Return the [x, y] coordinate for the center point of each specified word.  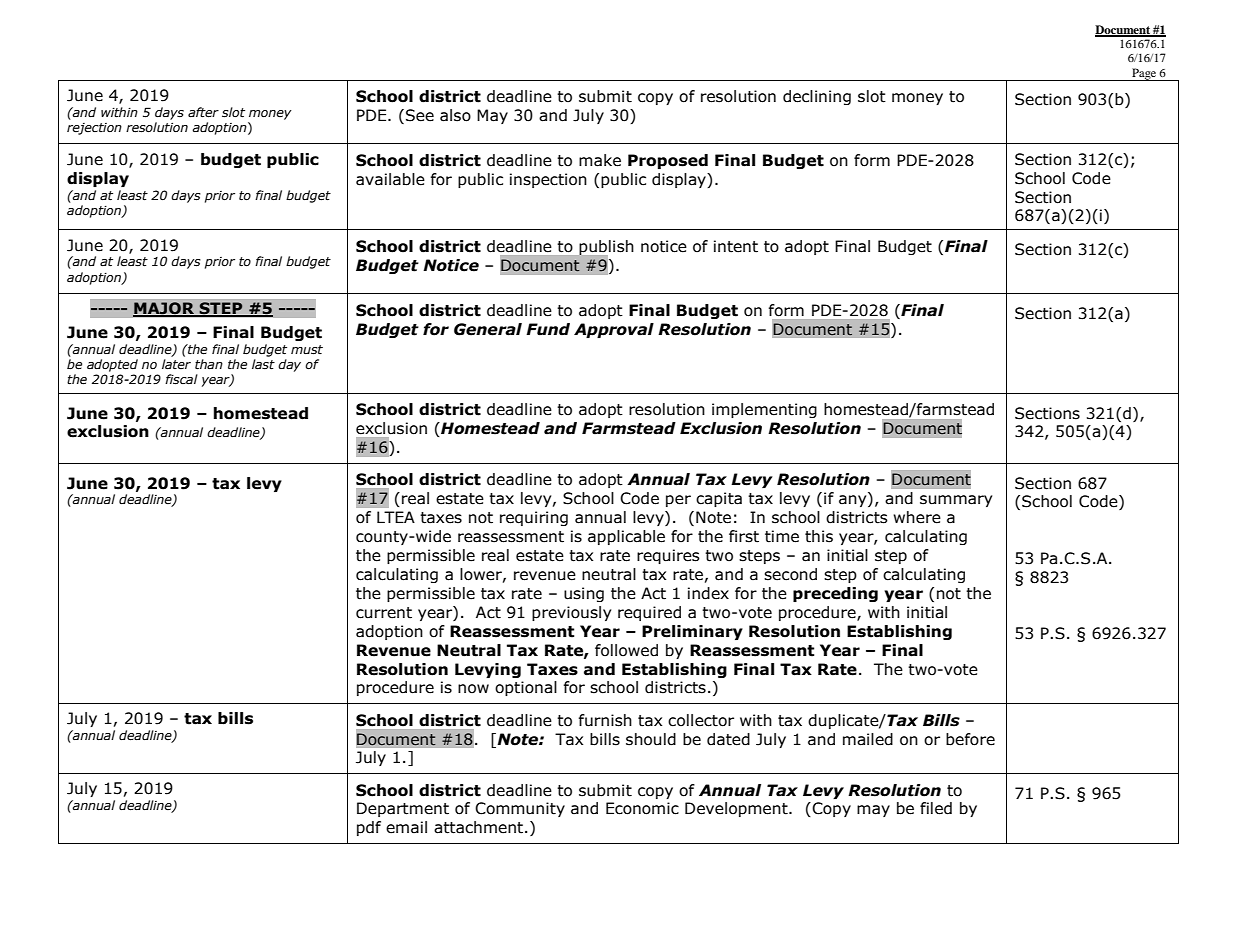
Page [1144, 74]
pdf [369, 828]
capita [719, 499]
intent [736, 246]
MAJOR [165, 309]
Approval [614, 330]
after [203, 112]
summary [956, 501]
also [455, 115]
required [649, 613]
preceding [835, 594]
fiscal [181, 379]
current [384, 613]
